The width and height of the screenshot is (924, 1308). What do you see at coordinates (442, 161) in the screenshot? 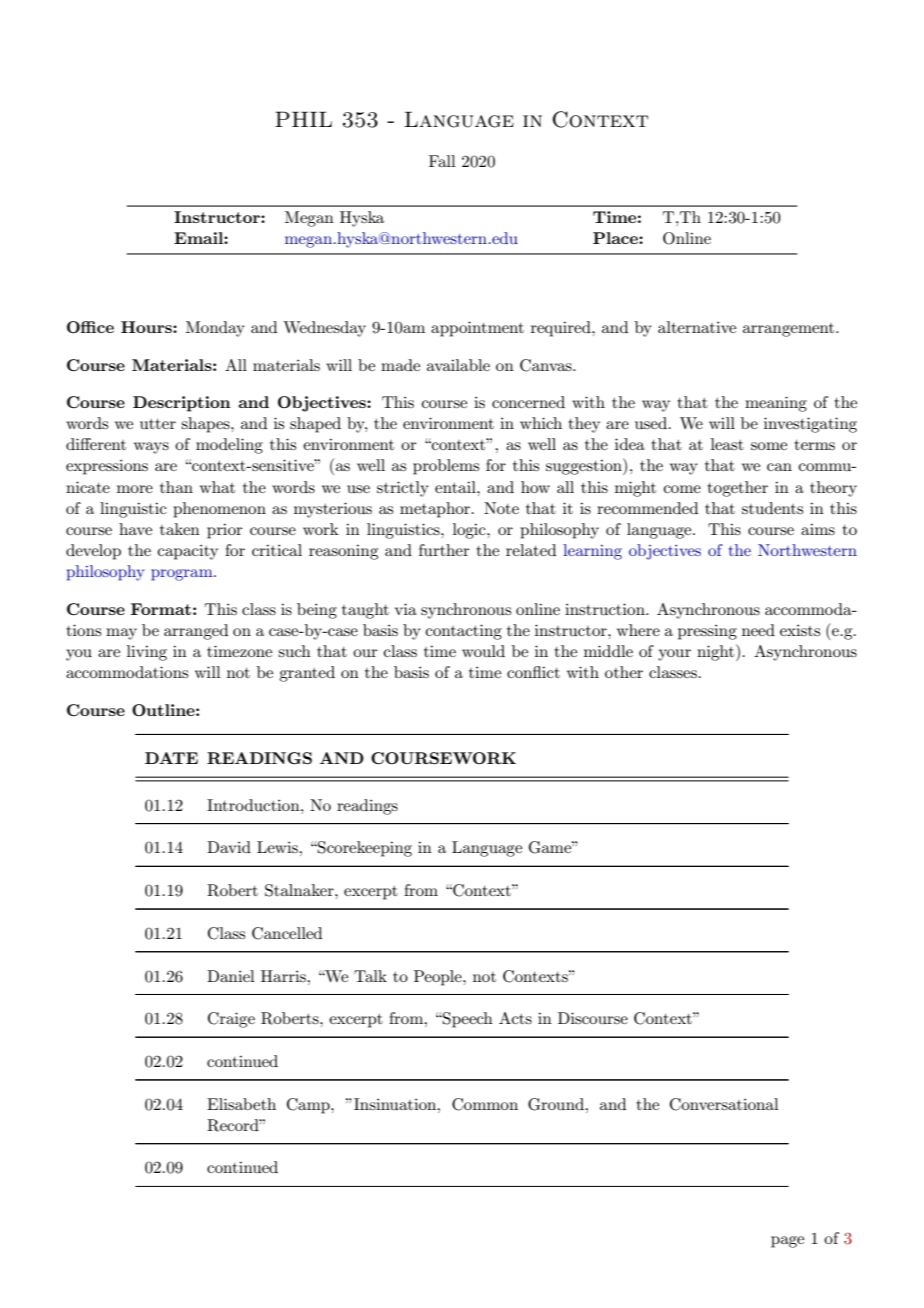
I see `Fall` at bounding box center [442, 161].
